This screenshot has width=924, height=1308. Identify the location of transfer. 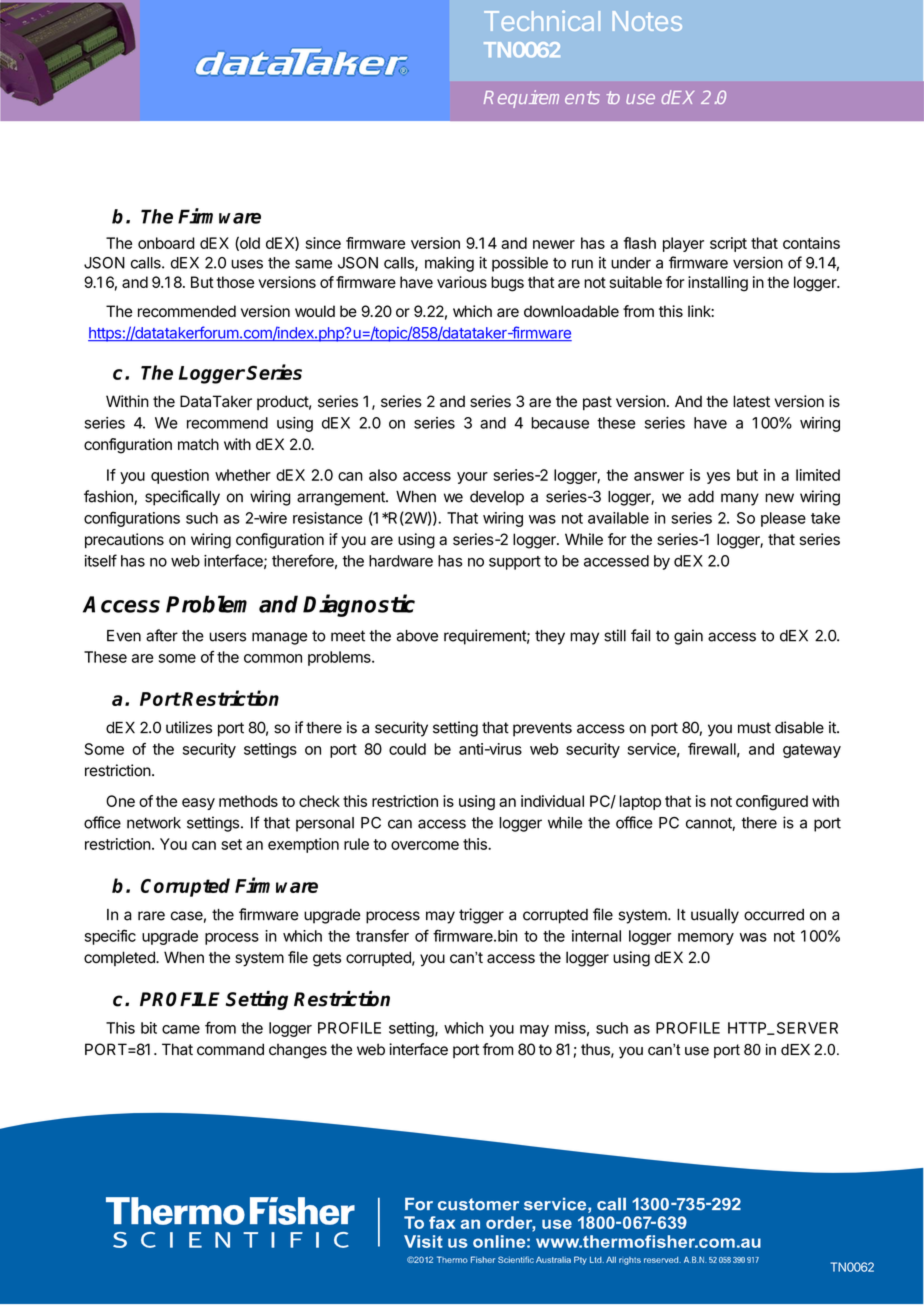
(382, 935).
